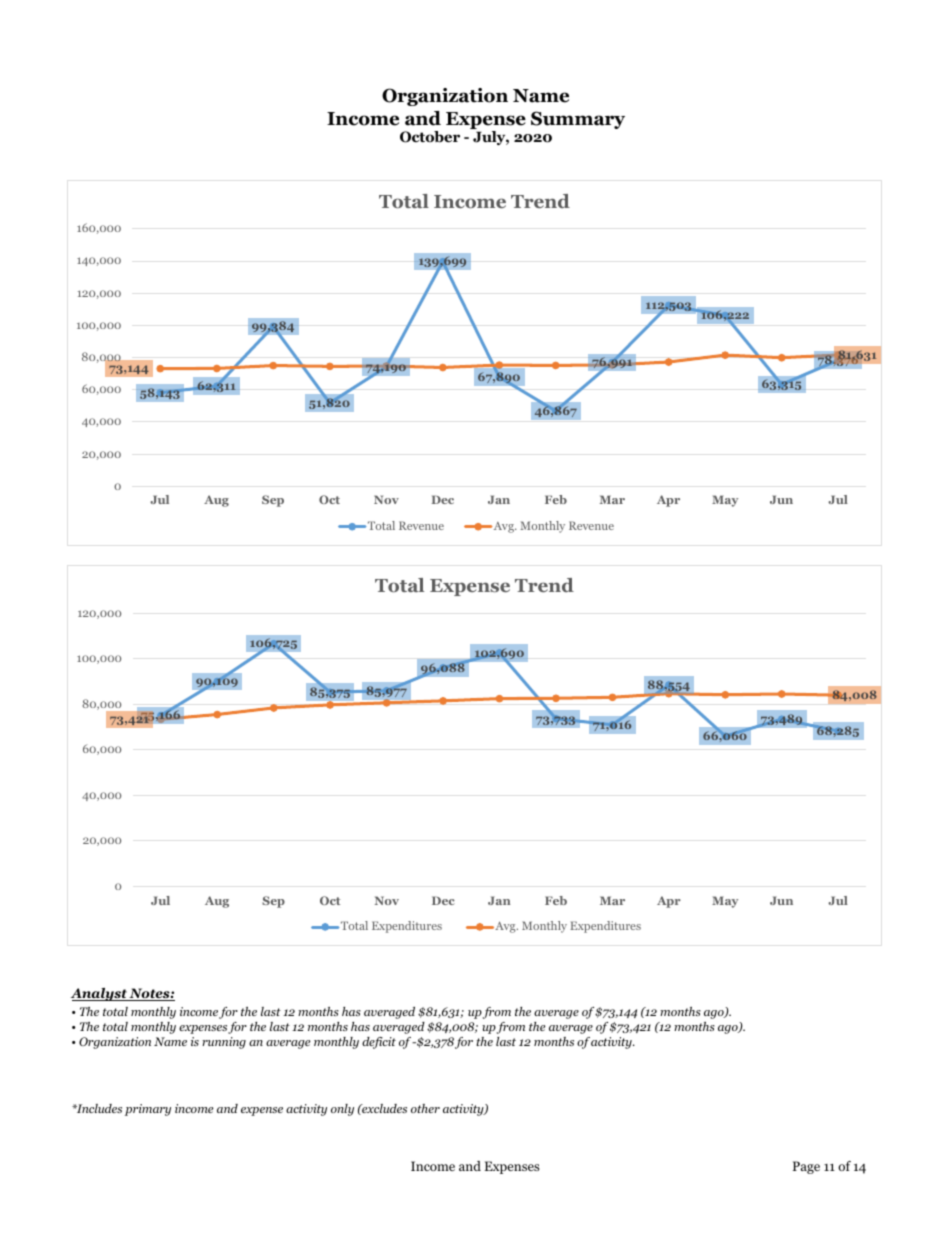  Describe the element at coordinates (224, 1043) in the page. I see `running` at that location.
